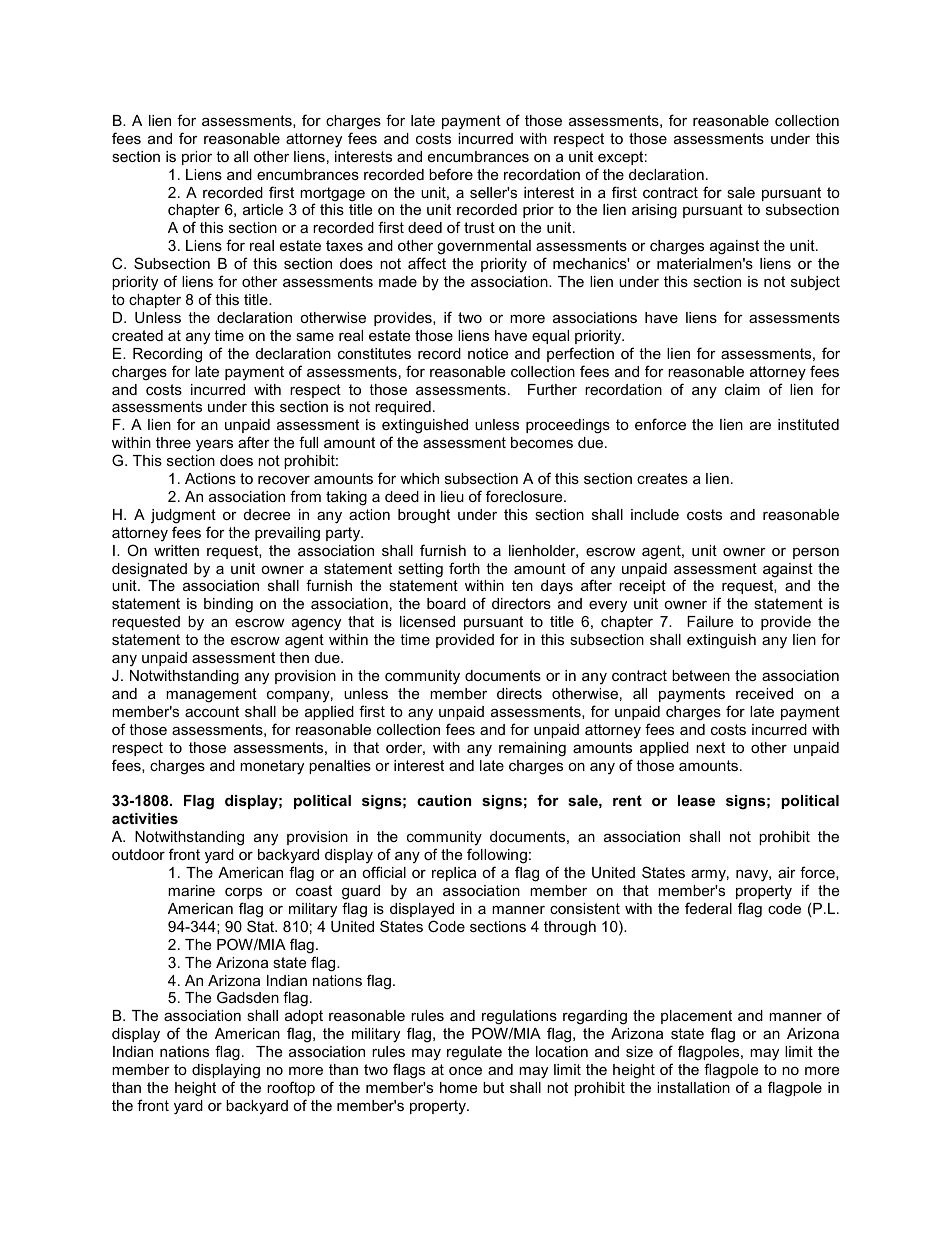 The height and width of the page is (1233, 952). I want to click on rooftop, so click(291, 1088).
